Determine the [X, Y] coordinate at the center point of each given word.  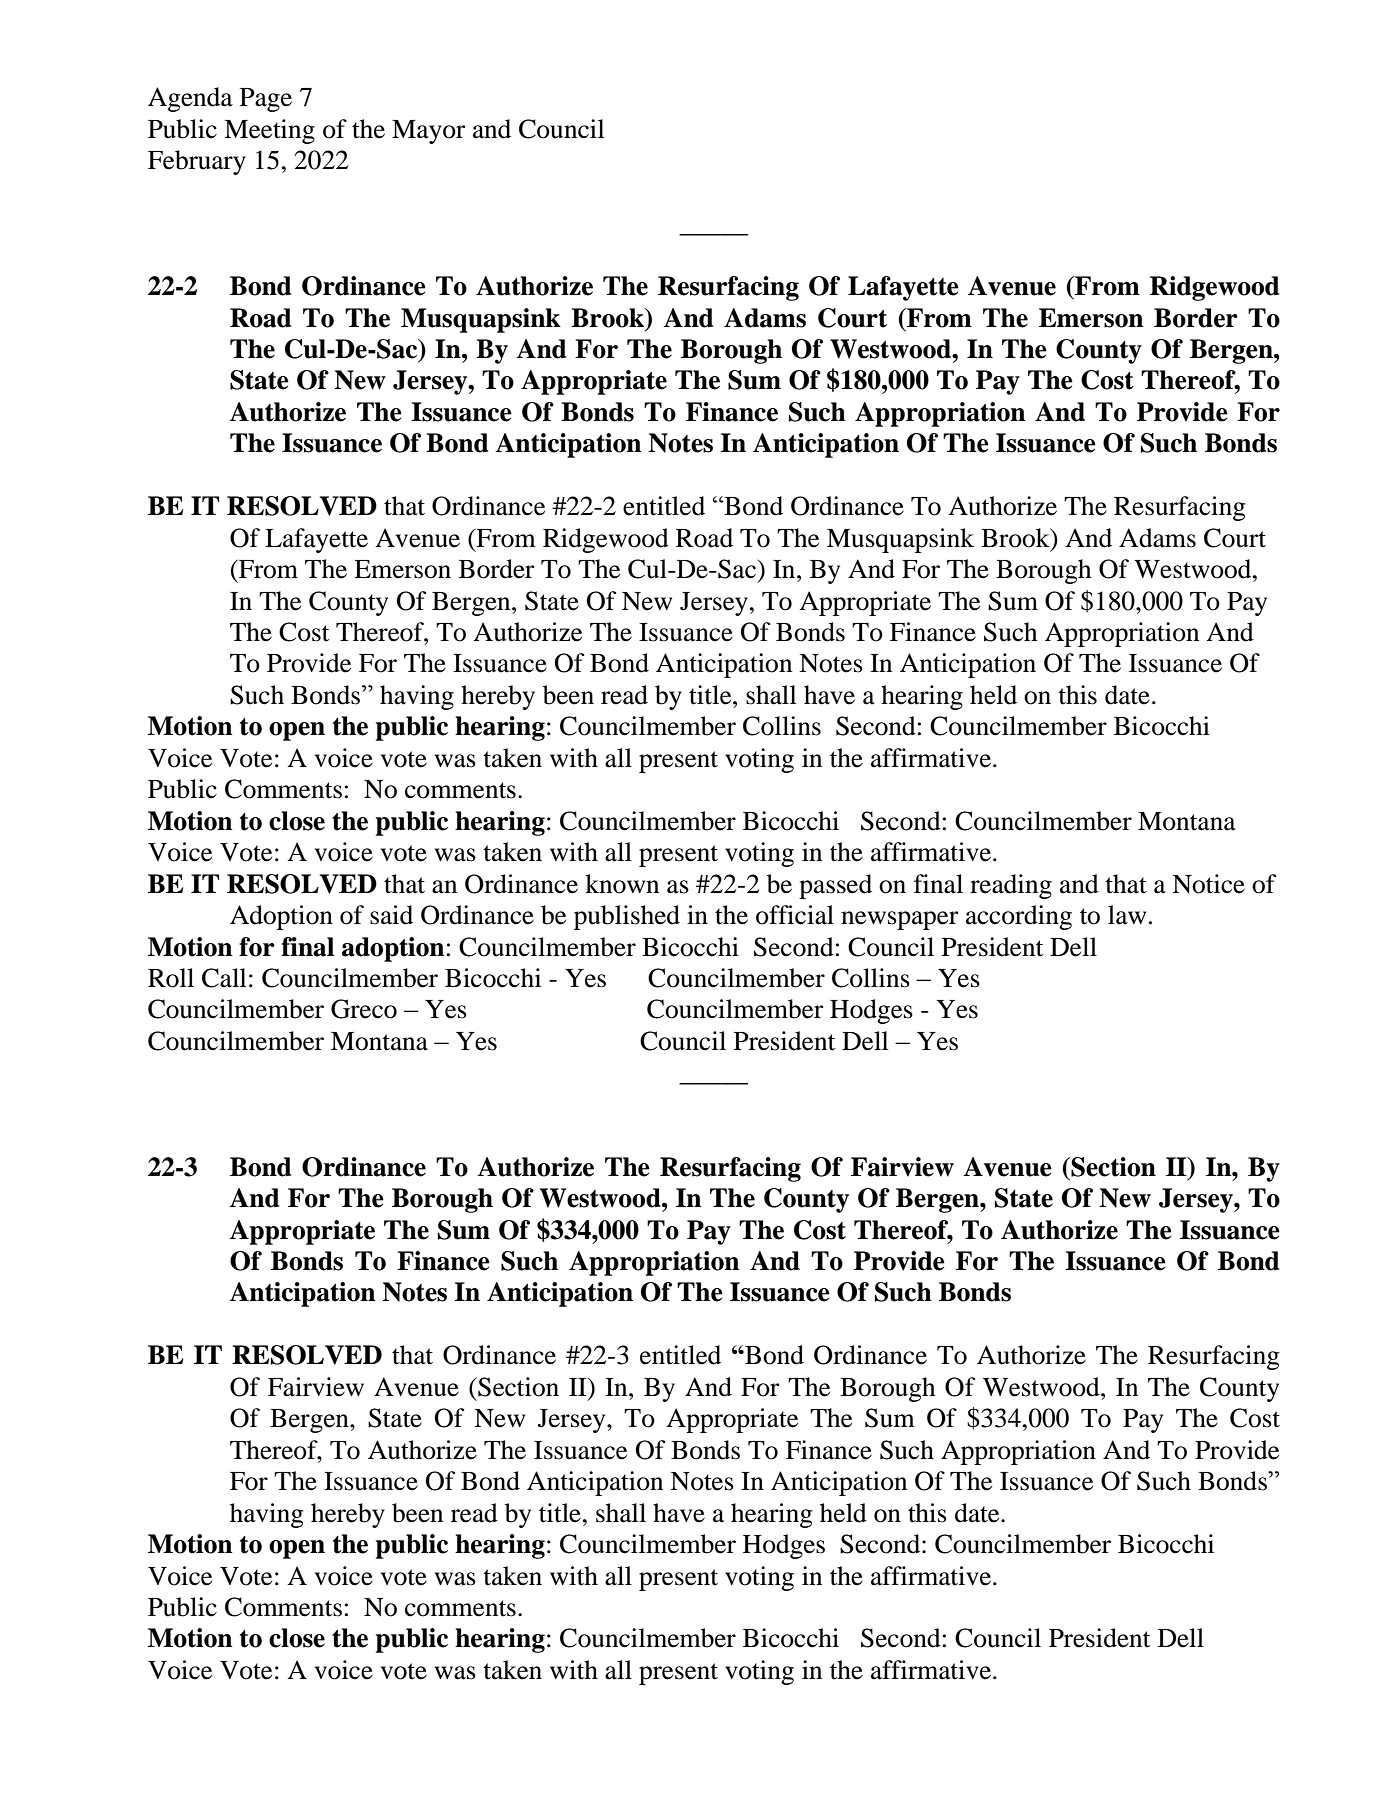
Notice [1208, 884]
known [622, 884]
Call [224, 978]
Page [266, 100]
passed [835, 886]
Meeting [269, 131]
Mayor [429, 132]
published [627, 917]
